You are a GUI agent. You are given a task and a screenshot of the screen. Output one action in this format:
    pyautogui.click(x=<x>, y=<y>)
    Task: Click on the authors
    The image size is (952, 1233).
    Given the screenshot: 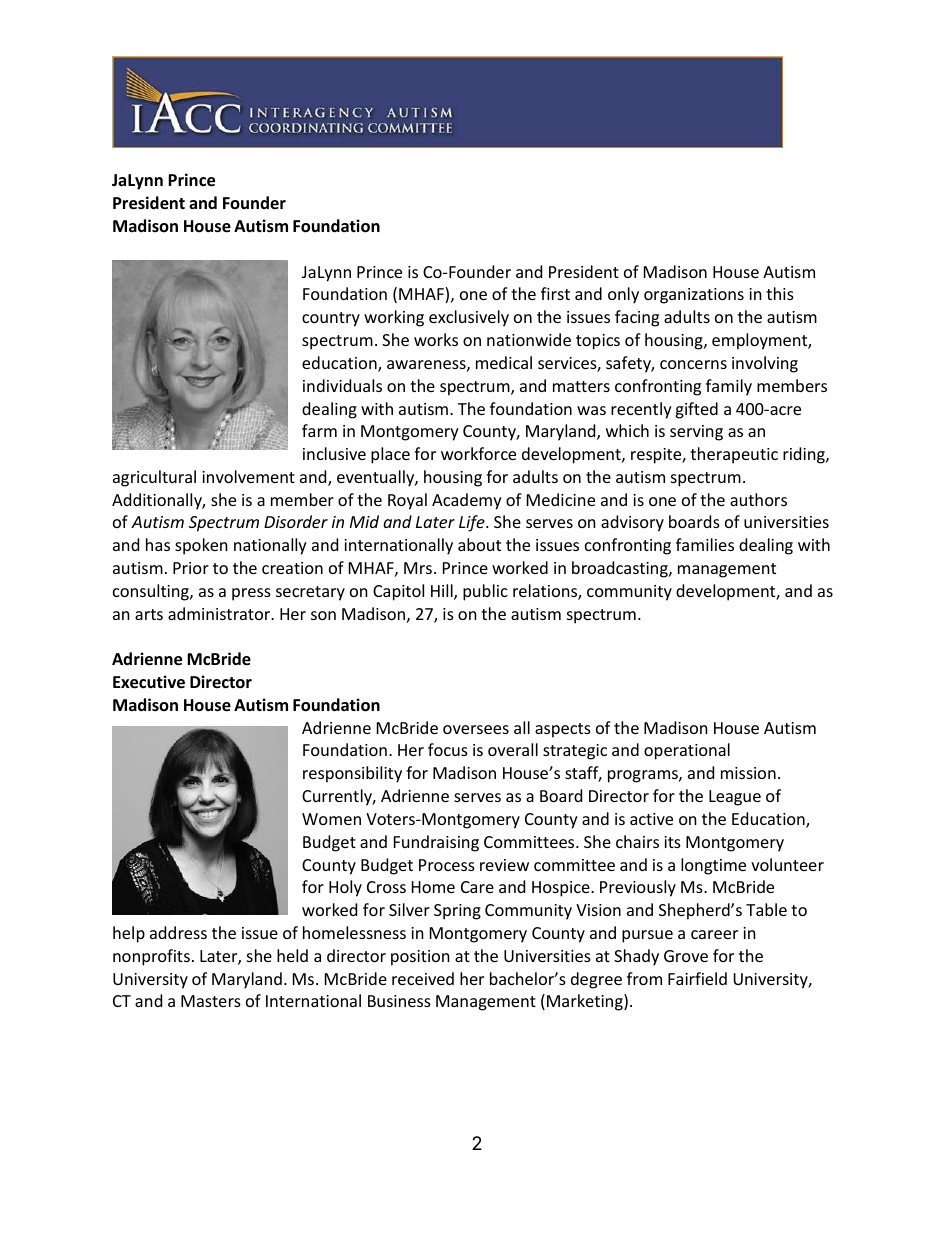 What is the action you would take?
    pyautogui.click(x=758, y=499)
